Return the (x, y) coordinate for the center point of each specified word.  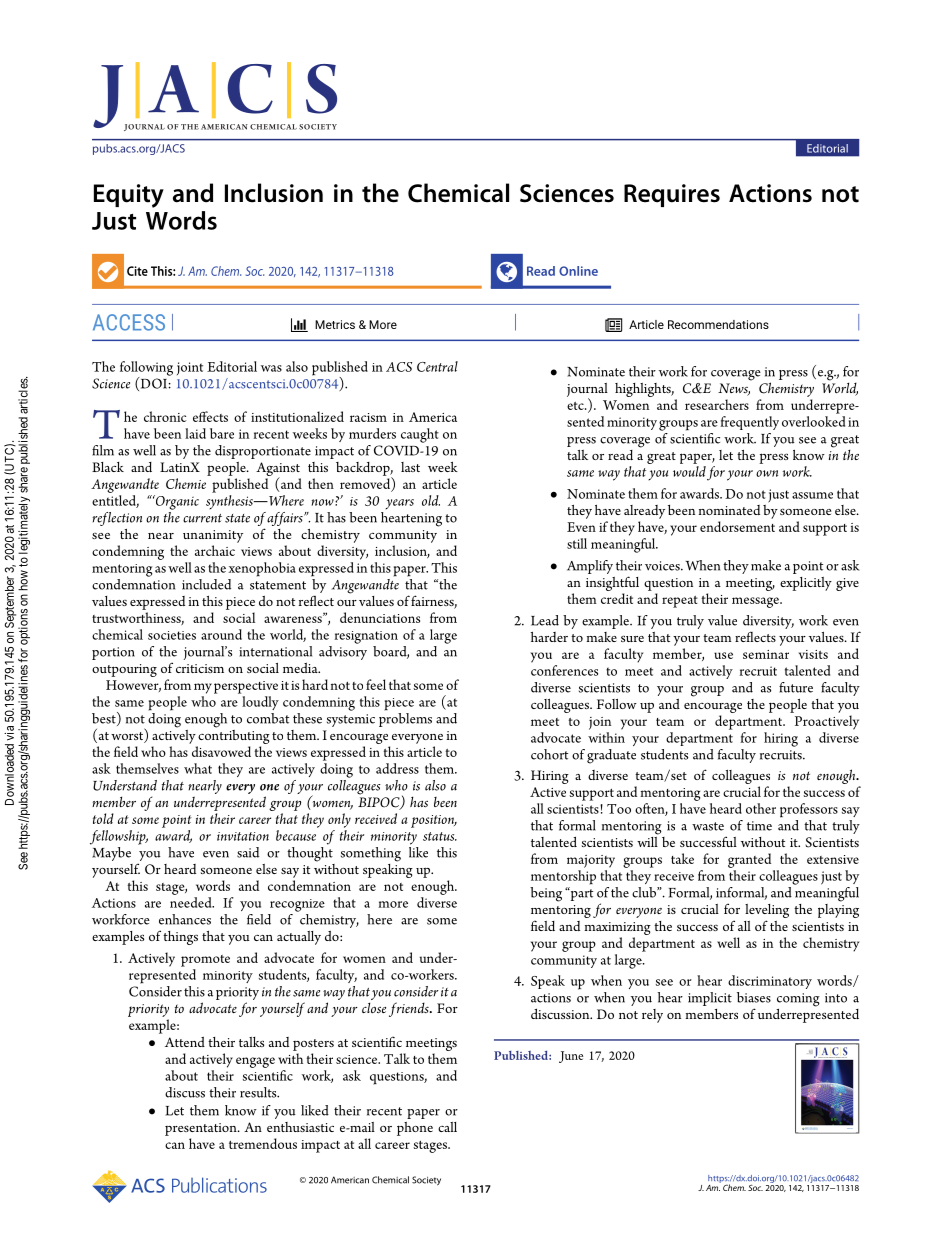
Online (578, 271)
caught (420, 435)
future (796, 687)
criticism (200, 668)
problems (405, 720)
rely (652, 1016)
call (447, 1127)
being (546, 894)
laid (195, 433)
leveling (767, 912)
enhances (185, 919)
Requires (672, 195)
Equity (129, 196)
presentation (202, 1129)
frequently (749, 423)
